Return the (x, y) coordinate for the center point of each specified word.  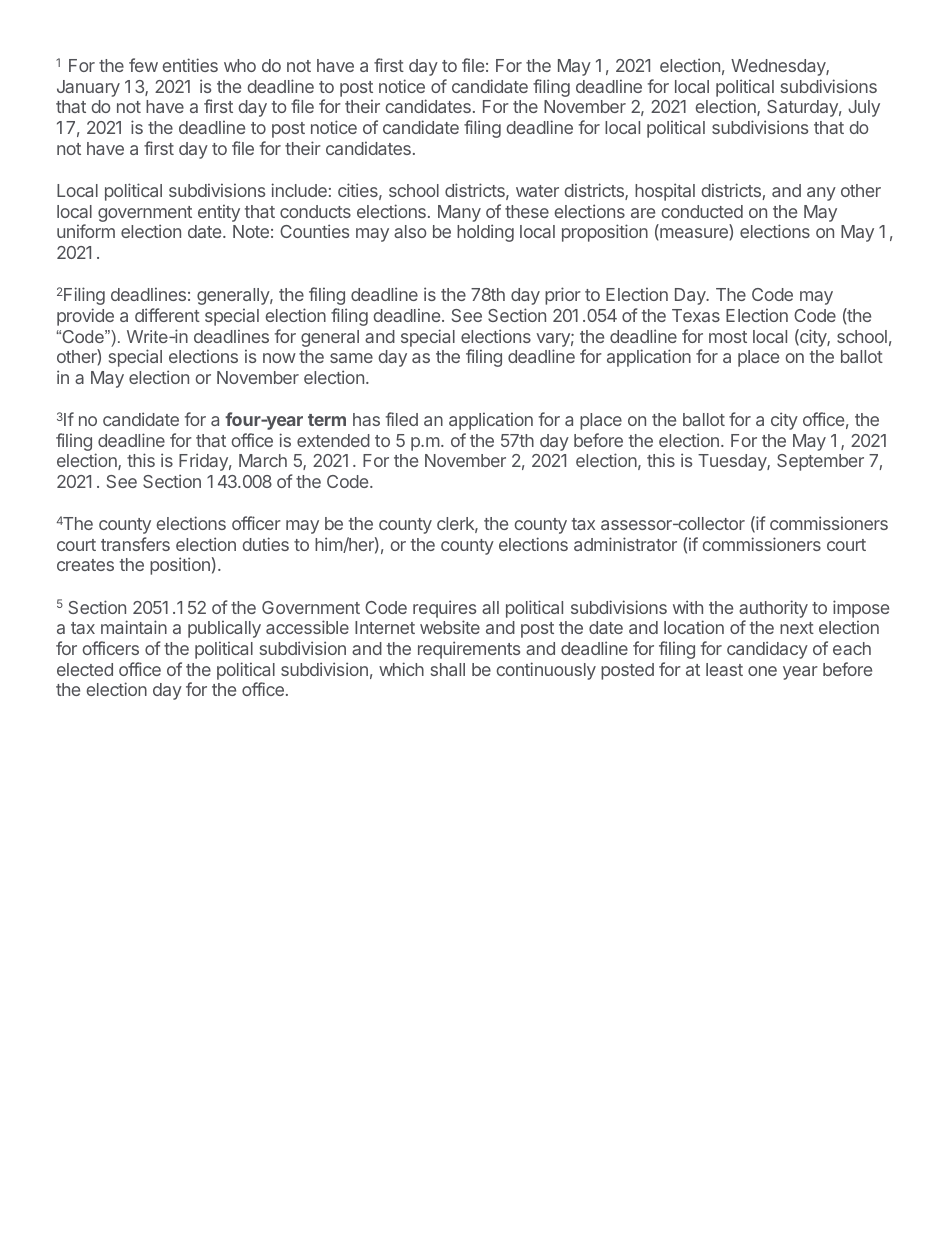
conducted (702, 211)
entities (190, 65)
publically (224, 629)
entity (219, 213)
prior (563, 296)
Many (459, 213)
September (820, 462)
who (240, 65)
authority (773, 610)
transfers (135, 544)
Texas (696, 315)
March (263, 460)
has (366, 419)
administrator (625, 544)
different (167, 315)
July (864, 108)
